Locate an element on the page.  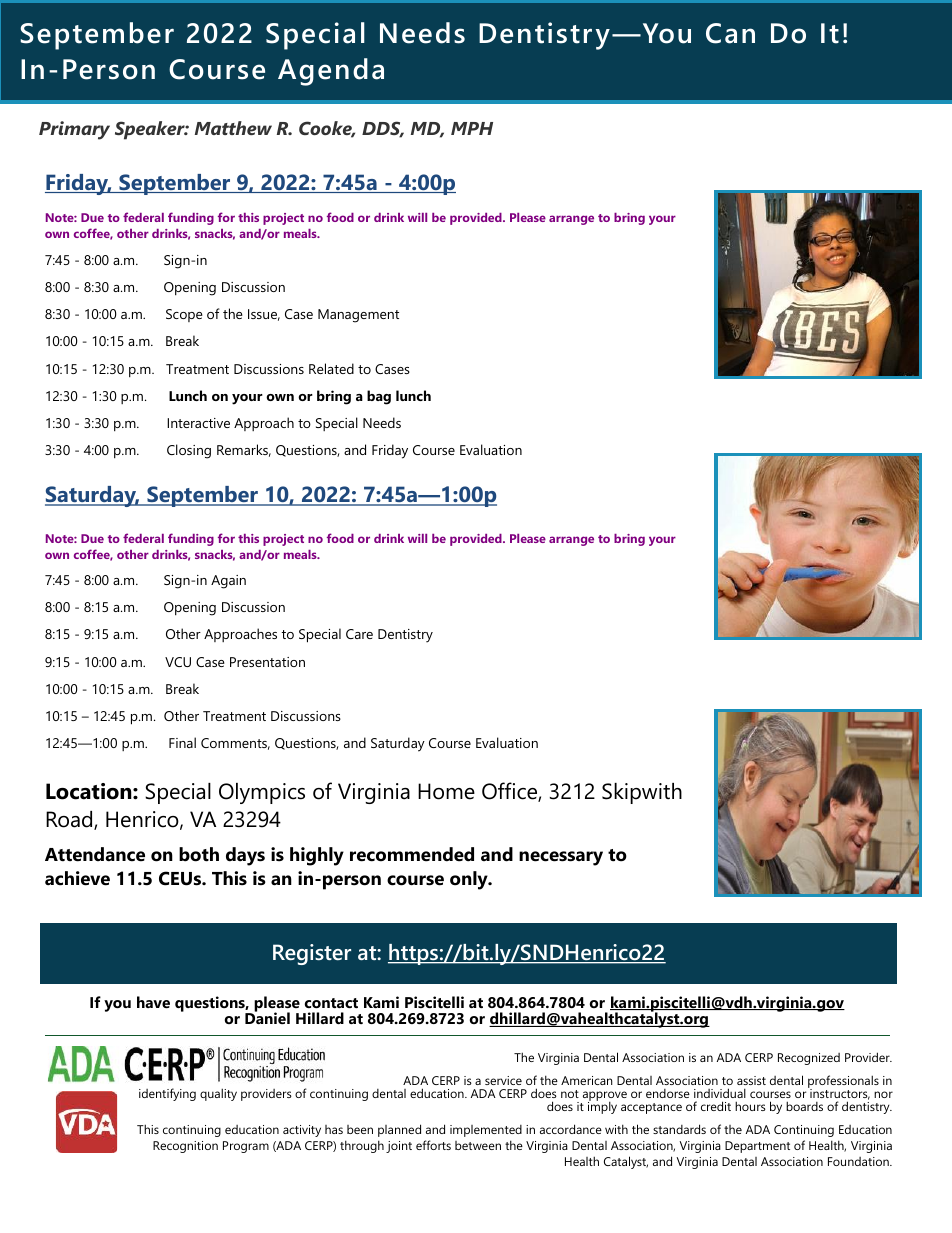
Agenda is located at coordinates (331, 72).
